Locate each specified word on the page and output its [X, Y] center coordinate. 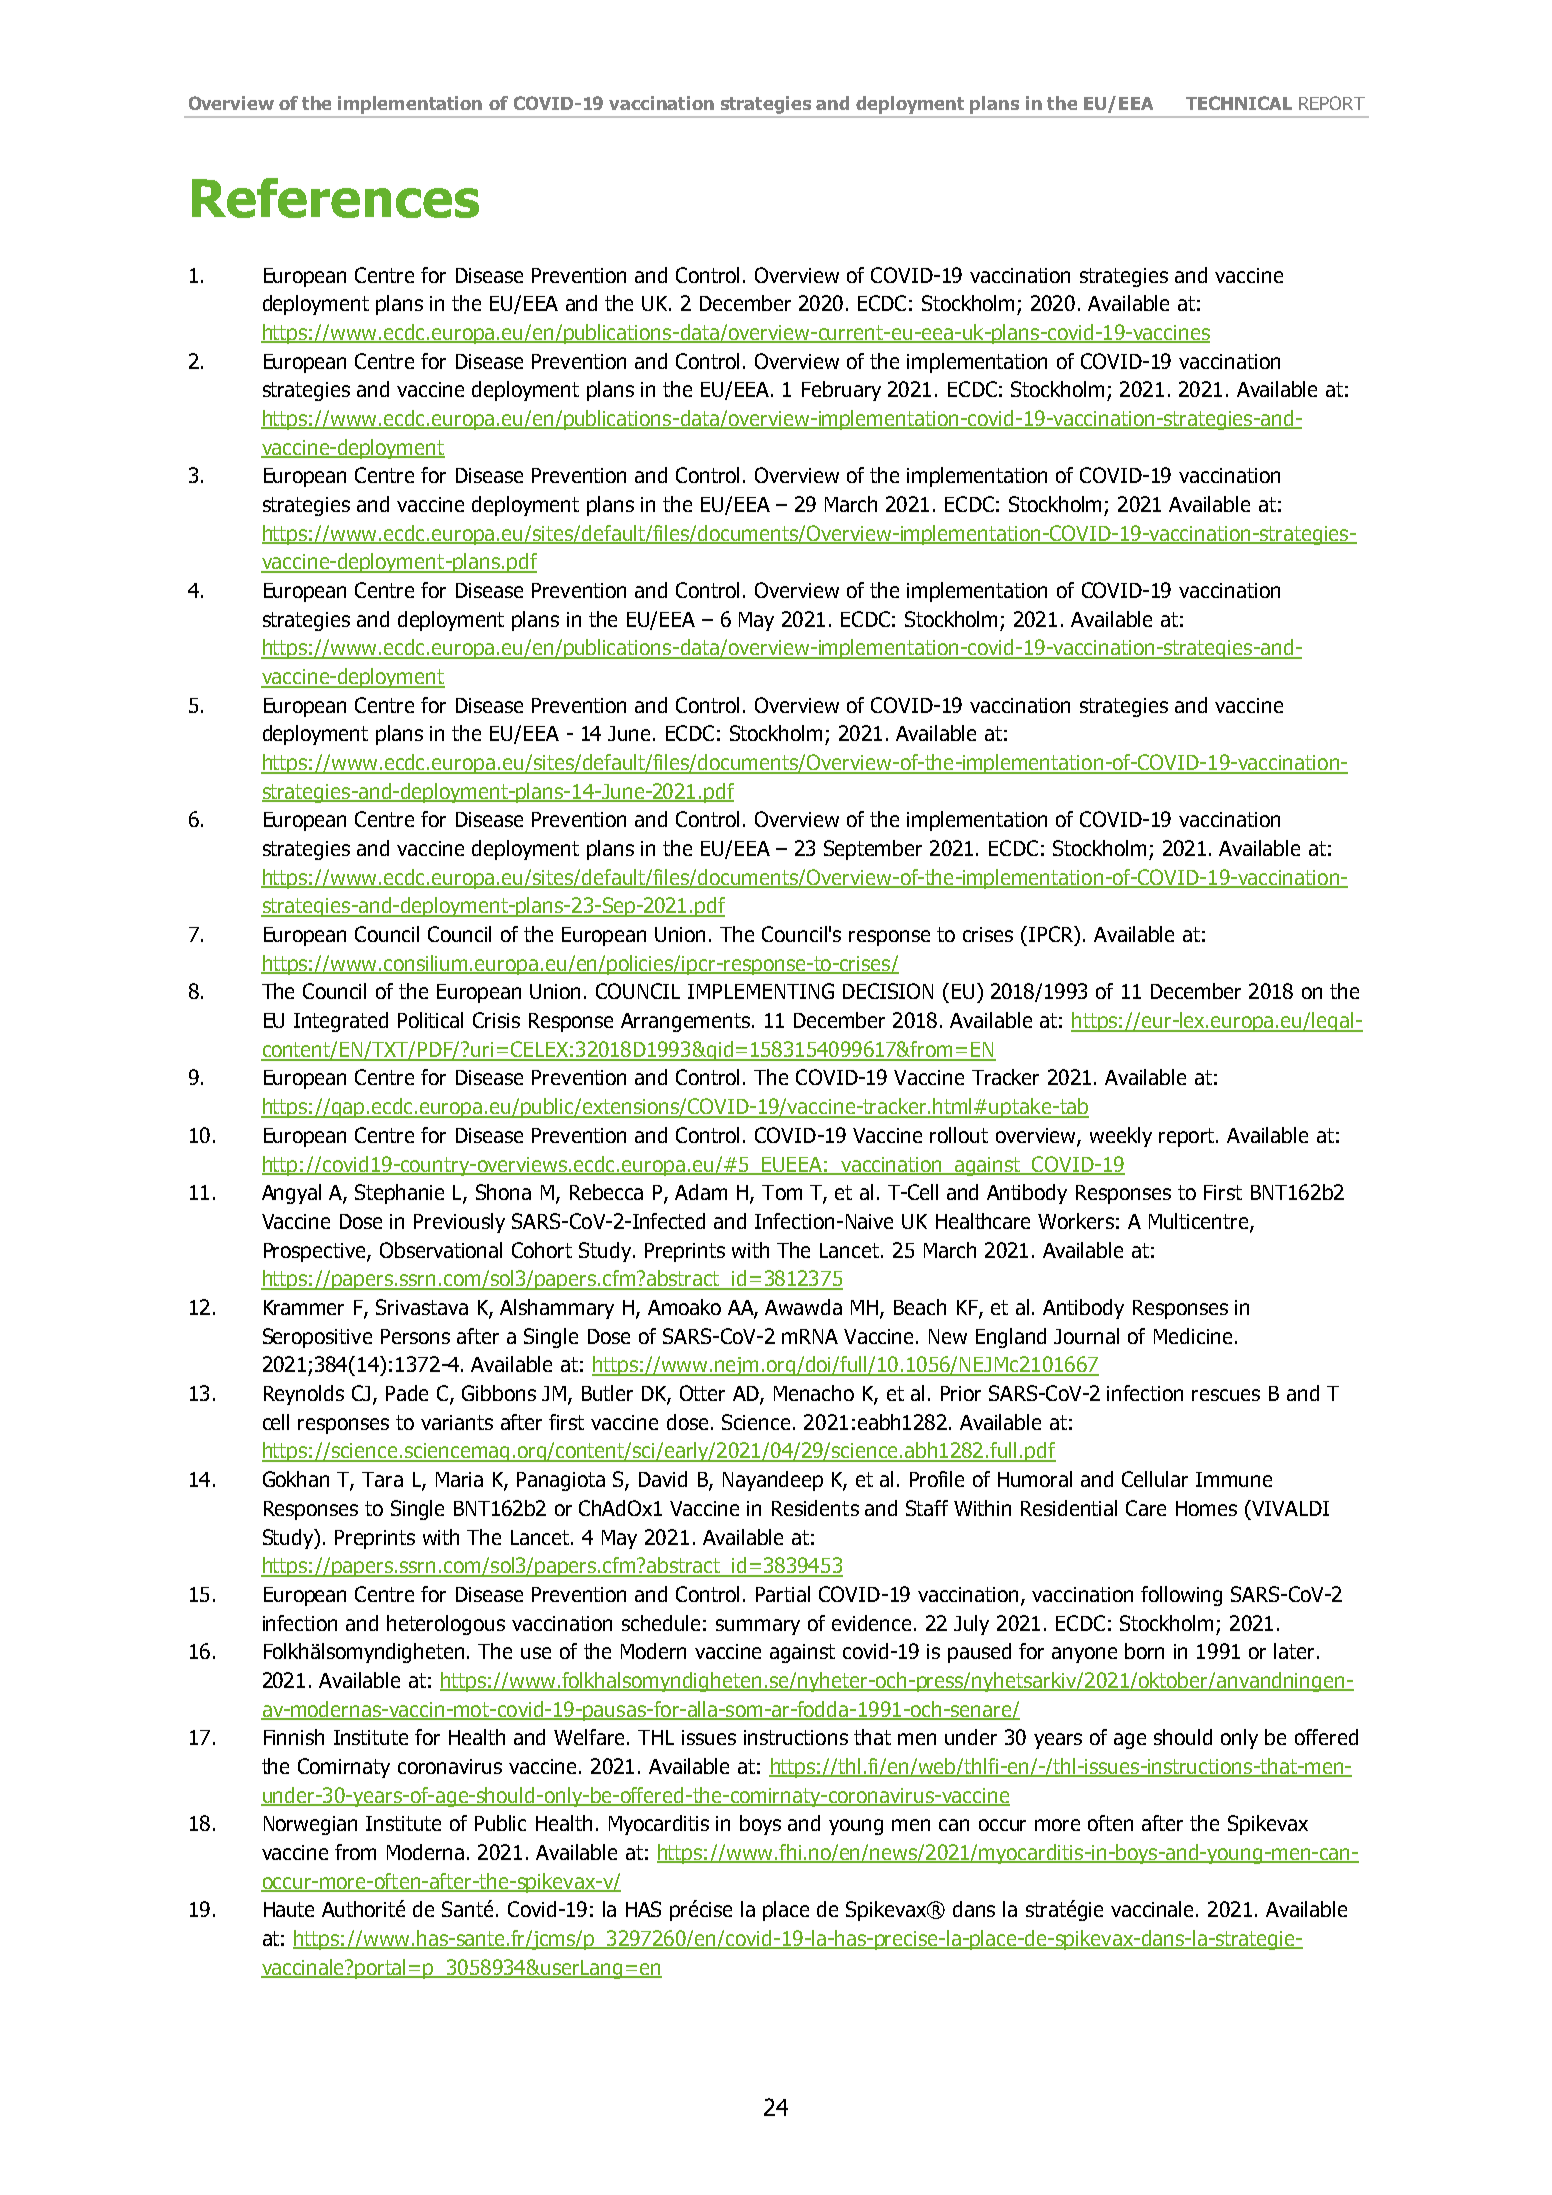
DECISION [888, 991]
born [1144, 1651]
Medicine [1193, 1336]
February [841, 391]
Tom [782, 1192]
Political [430, 1020]
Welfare [589, 1737]
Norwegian [310, 1825]
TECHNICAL [1239, 103]
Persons [415, 1336]
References [335, 198]
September [873, 850]
